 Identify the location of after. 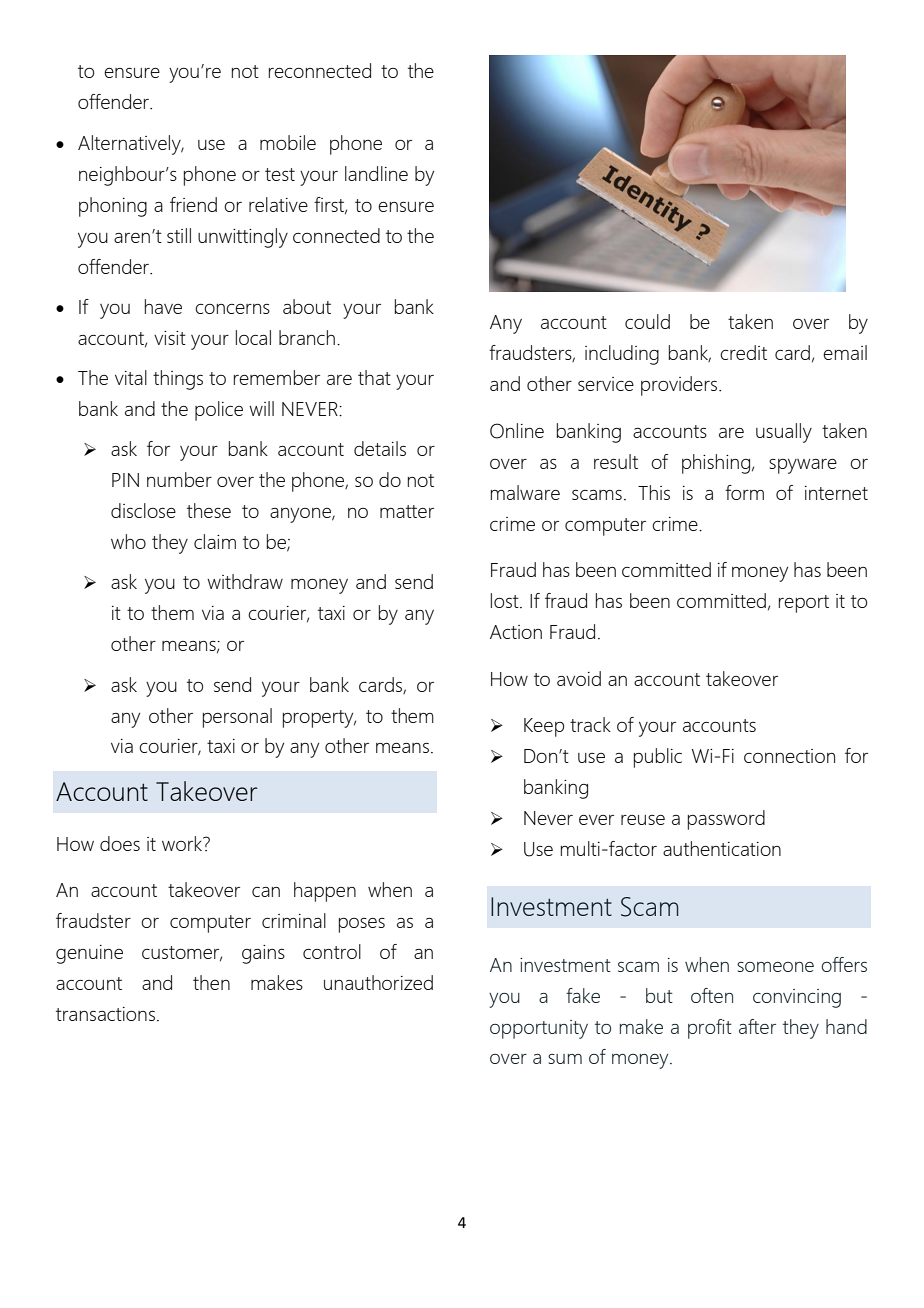
(757, 1026).
